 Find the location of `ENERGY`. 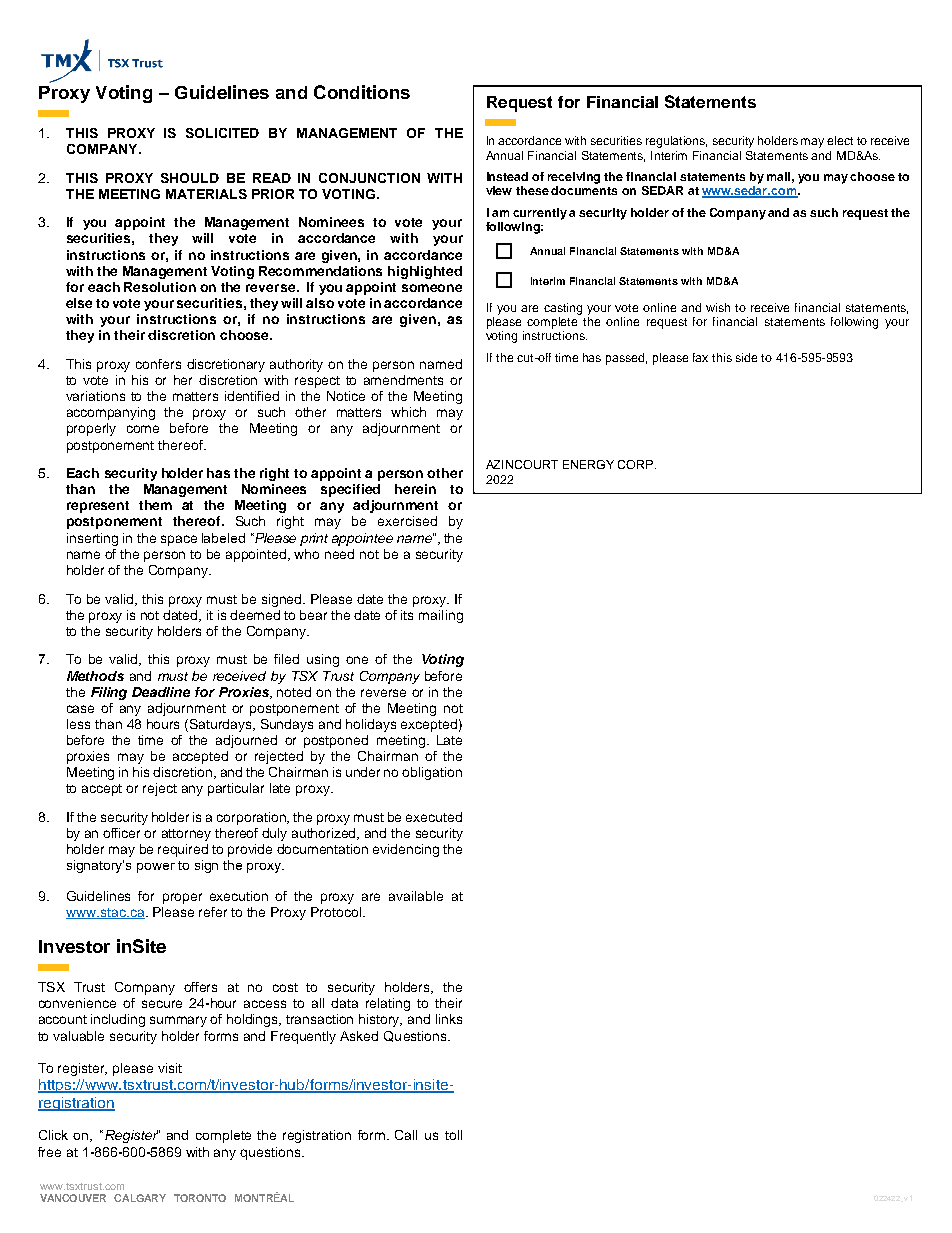

ENERGY is located at coordinates (588, 464).
